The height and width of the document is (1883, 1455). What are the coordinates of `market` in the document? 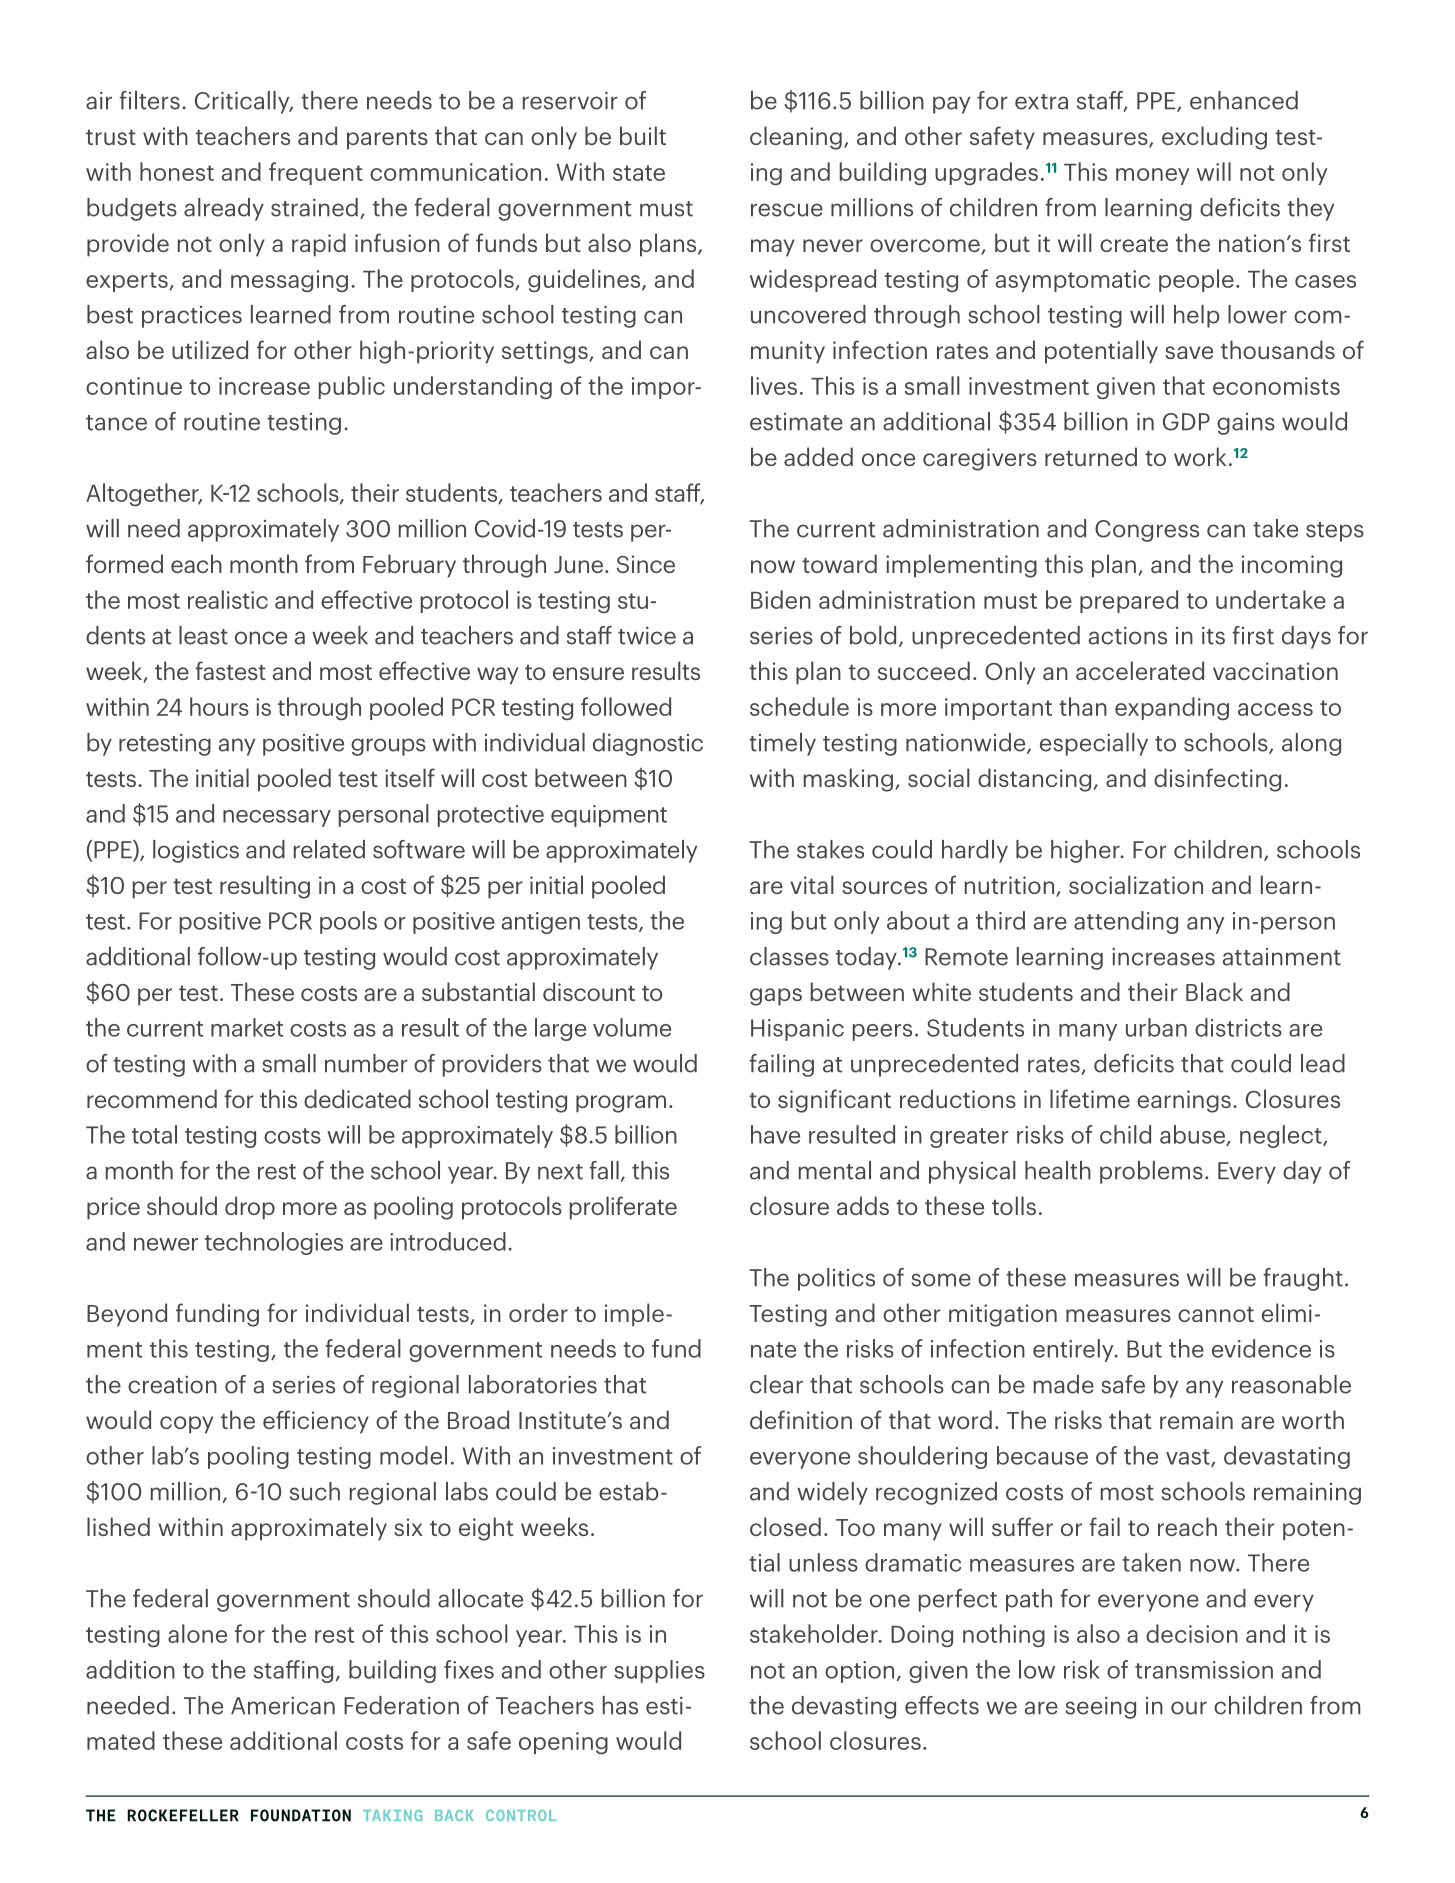 It's located at (247, 1027).
